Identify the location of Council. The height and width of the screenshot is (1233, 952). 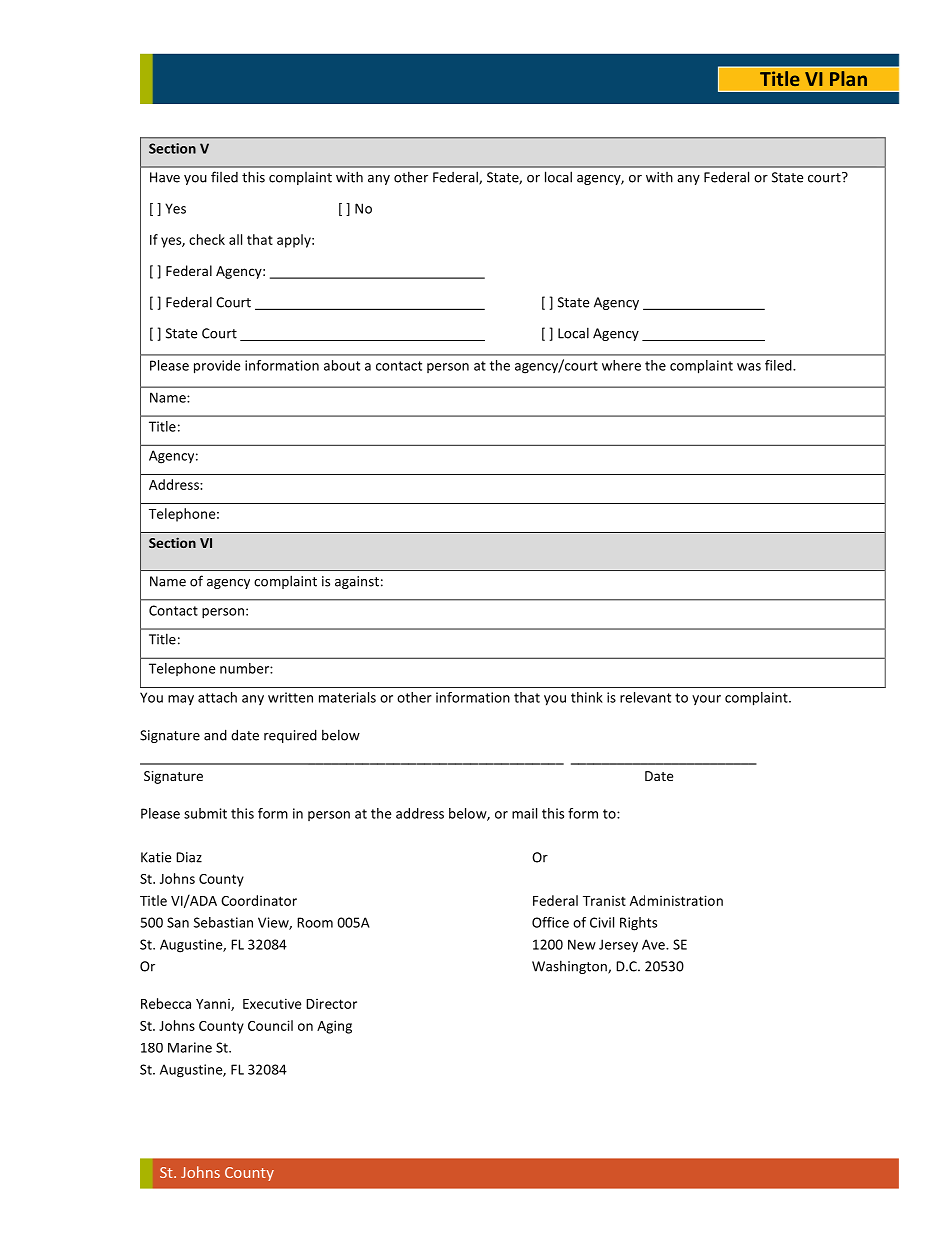
(270, 1025).
